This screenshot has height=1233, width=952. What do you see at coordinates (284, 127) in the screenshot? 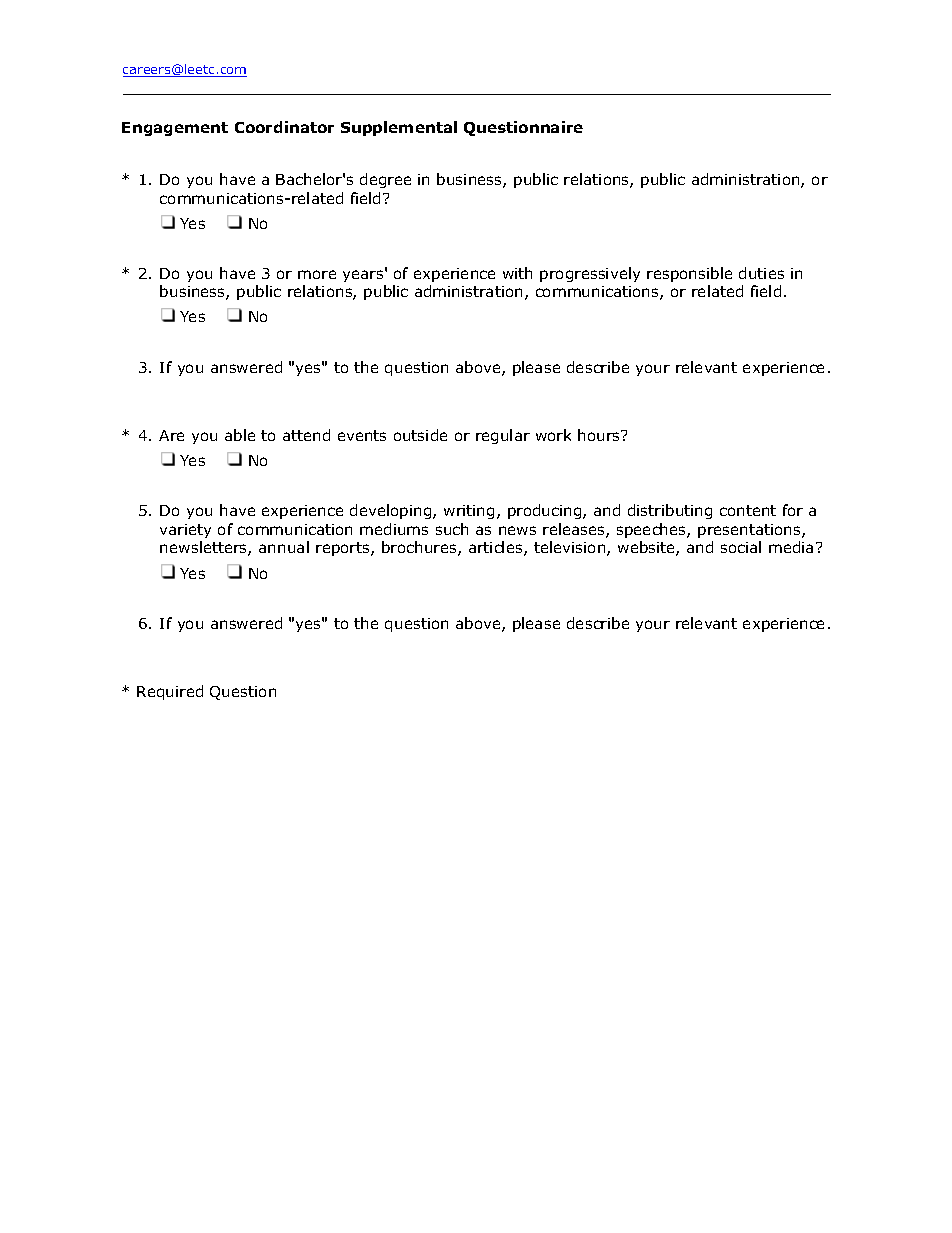
I see `Coordinator` at bounding box center [284, 127].
